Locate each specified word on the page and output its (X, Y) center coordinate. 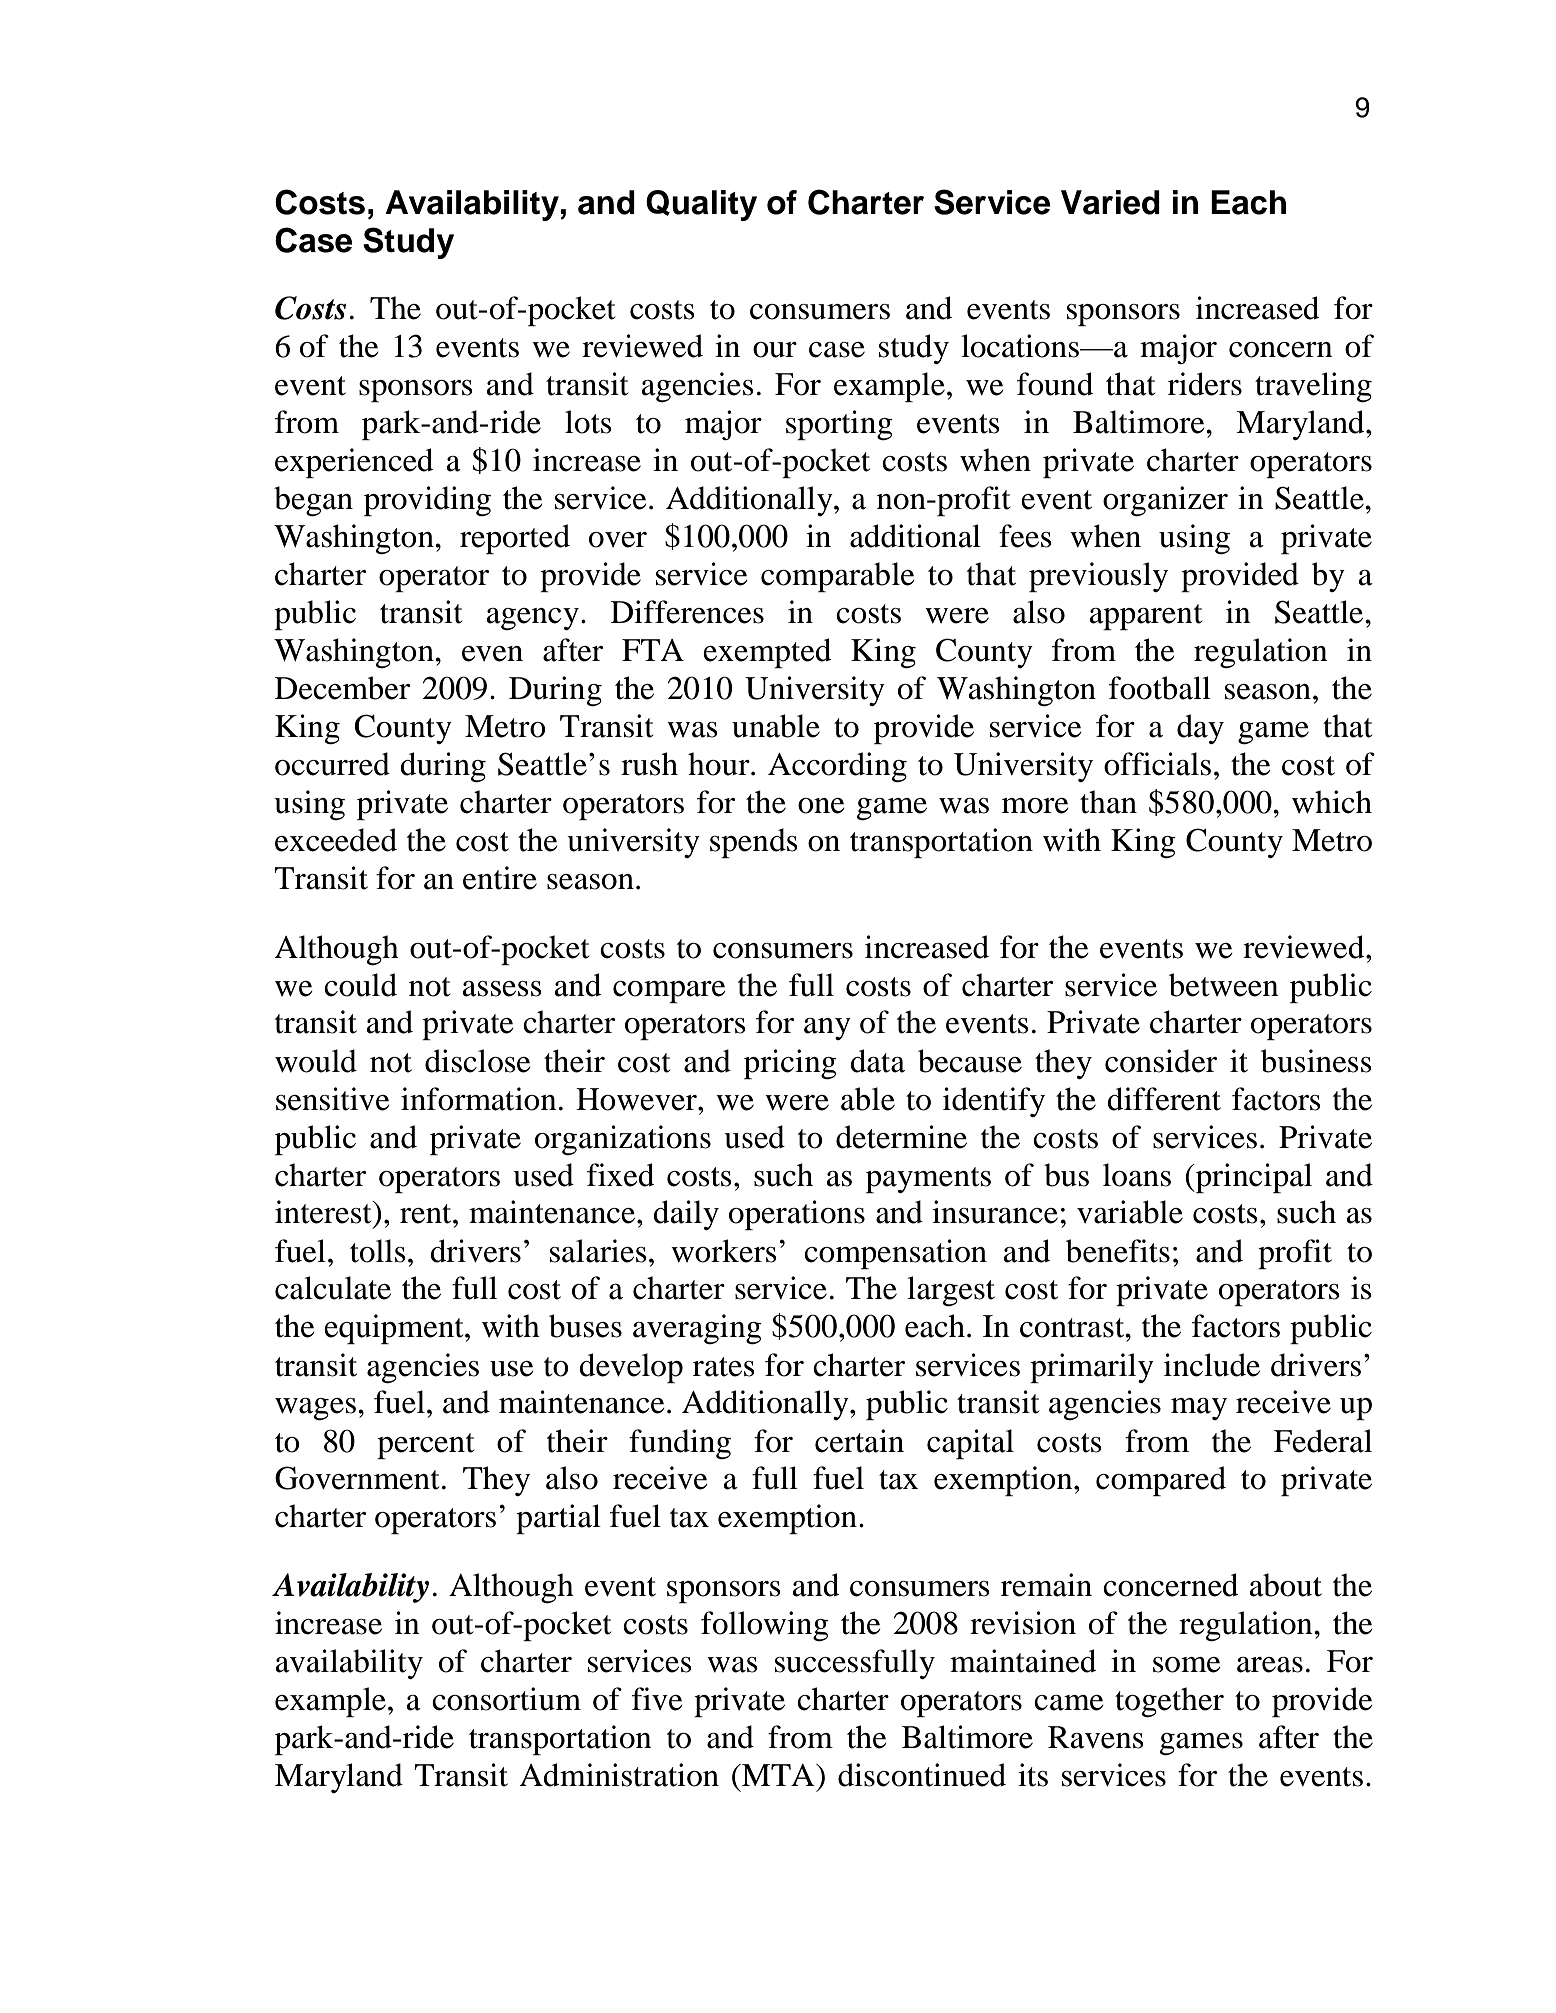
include (1212, 1365)
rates (724, 1367)
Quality (701, 205)
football (1160, 688)
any (827, 1029)
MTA (778, 1775)
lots (588, 422)
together (1169, 1702)
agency (533, 619)
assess (502, 989)
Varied (1110, 202)
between (1224, 985)
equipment (395, 1329)
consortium (506, 1699)
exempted (767, 653)
